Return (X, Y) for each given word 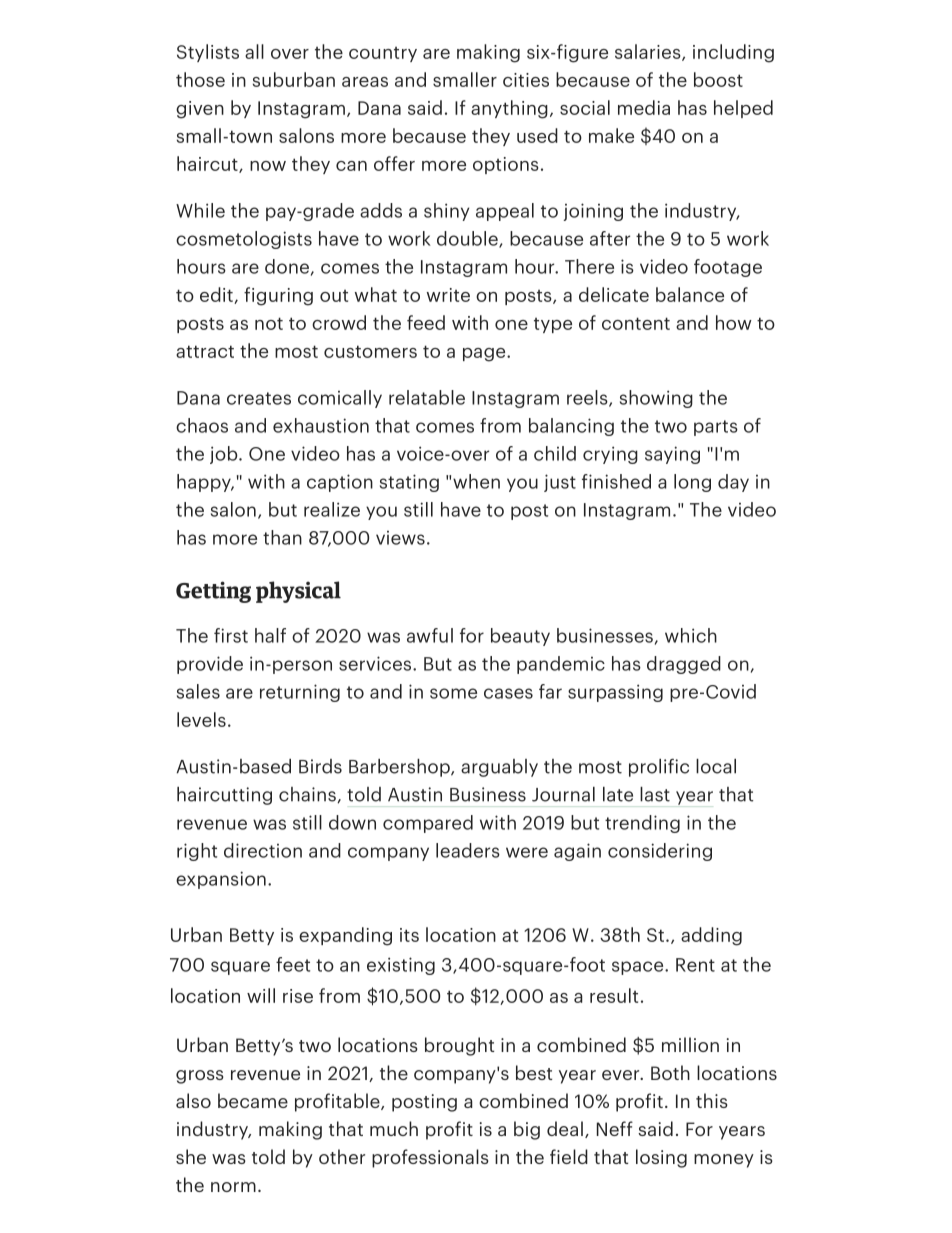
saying (672, 455)
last (655, 794)
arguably (499, 768)
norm (233, 1187)
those (200, 79)
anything (509, 109)
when (476, 481)
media (644, 107)
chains (308, 795)
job (225, 455)
